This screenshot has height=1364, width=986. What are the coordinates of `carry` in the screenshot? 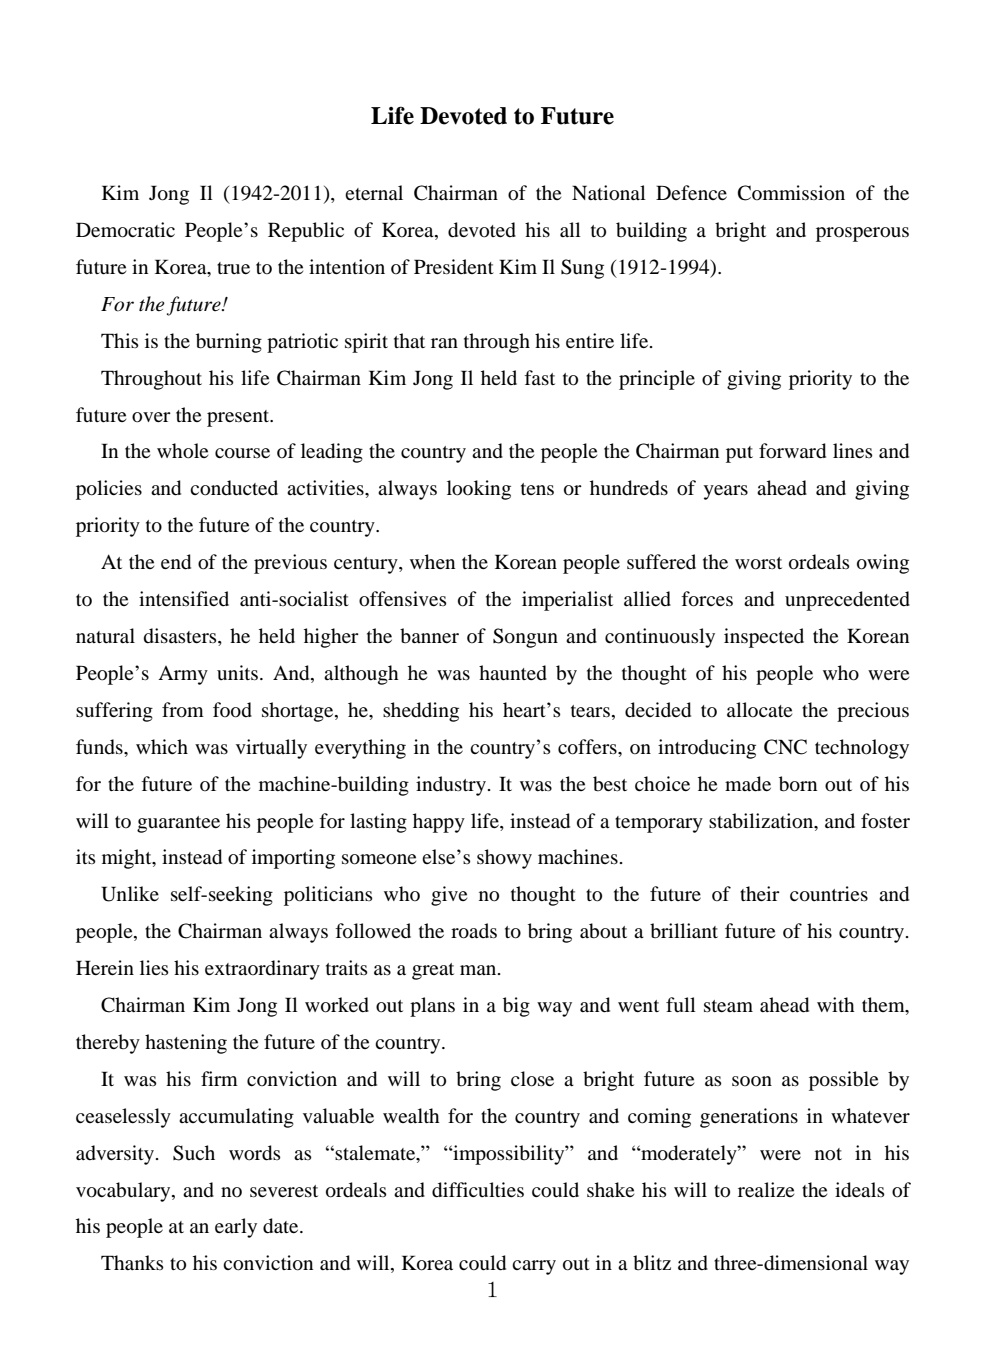 It's located at (534, 1267).
